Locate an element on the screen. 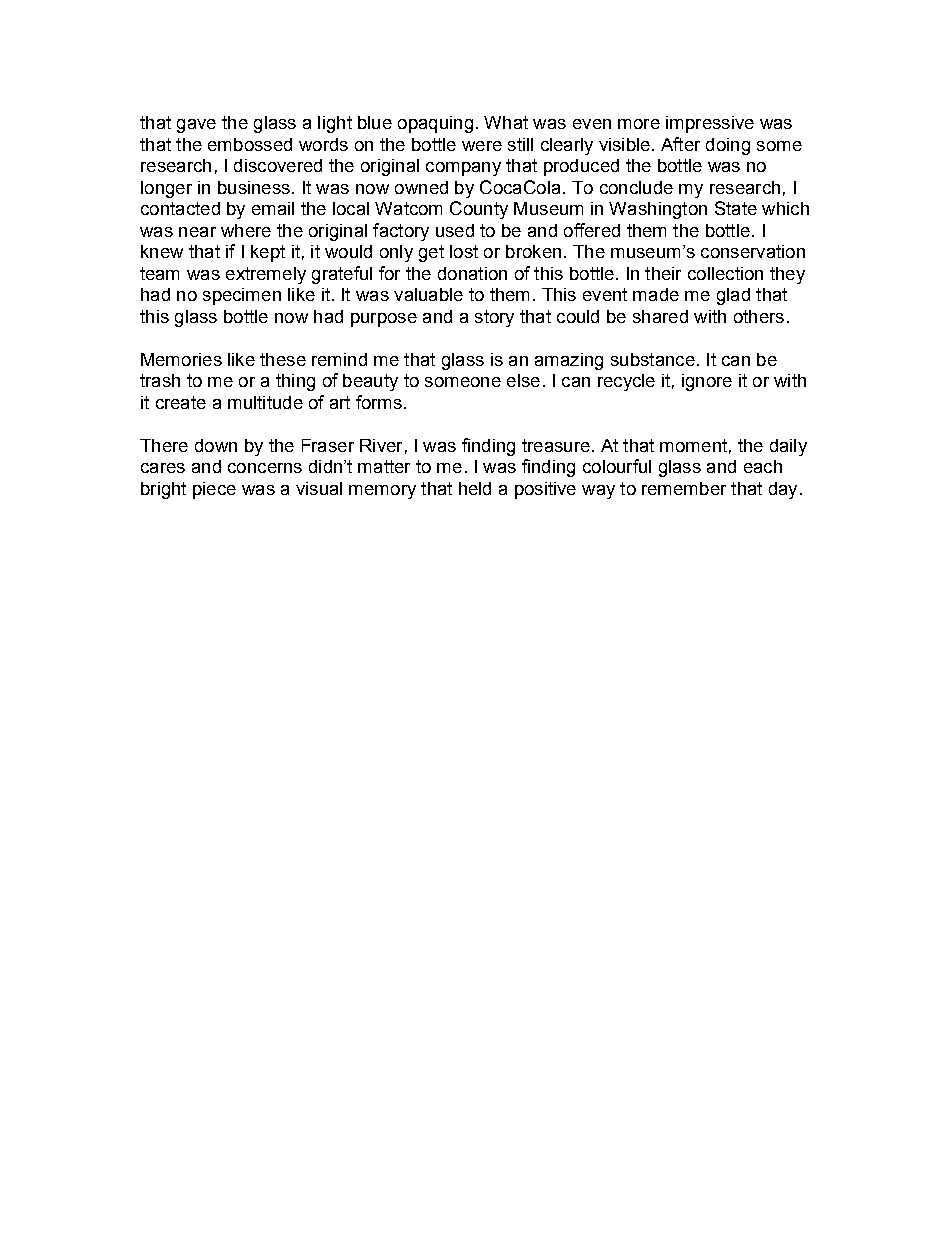  conservation is located at coordinates (753, 251).
